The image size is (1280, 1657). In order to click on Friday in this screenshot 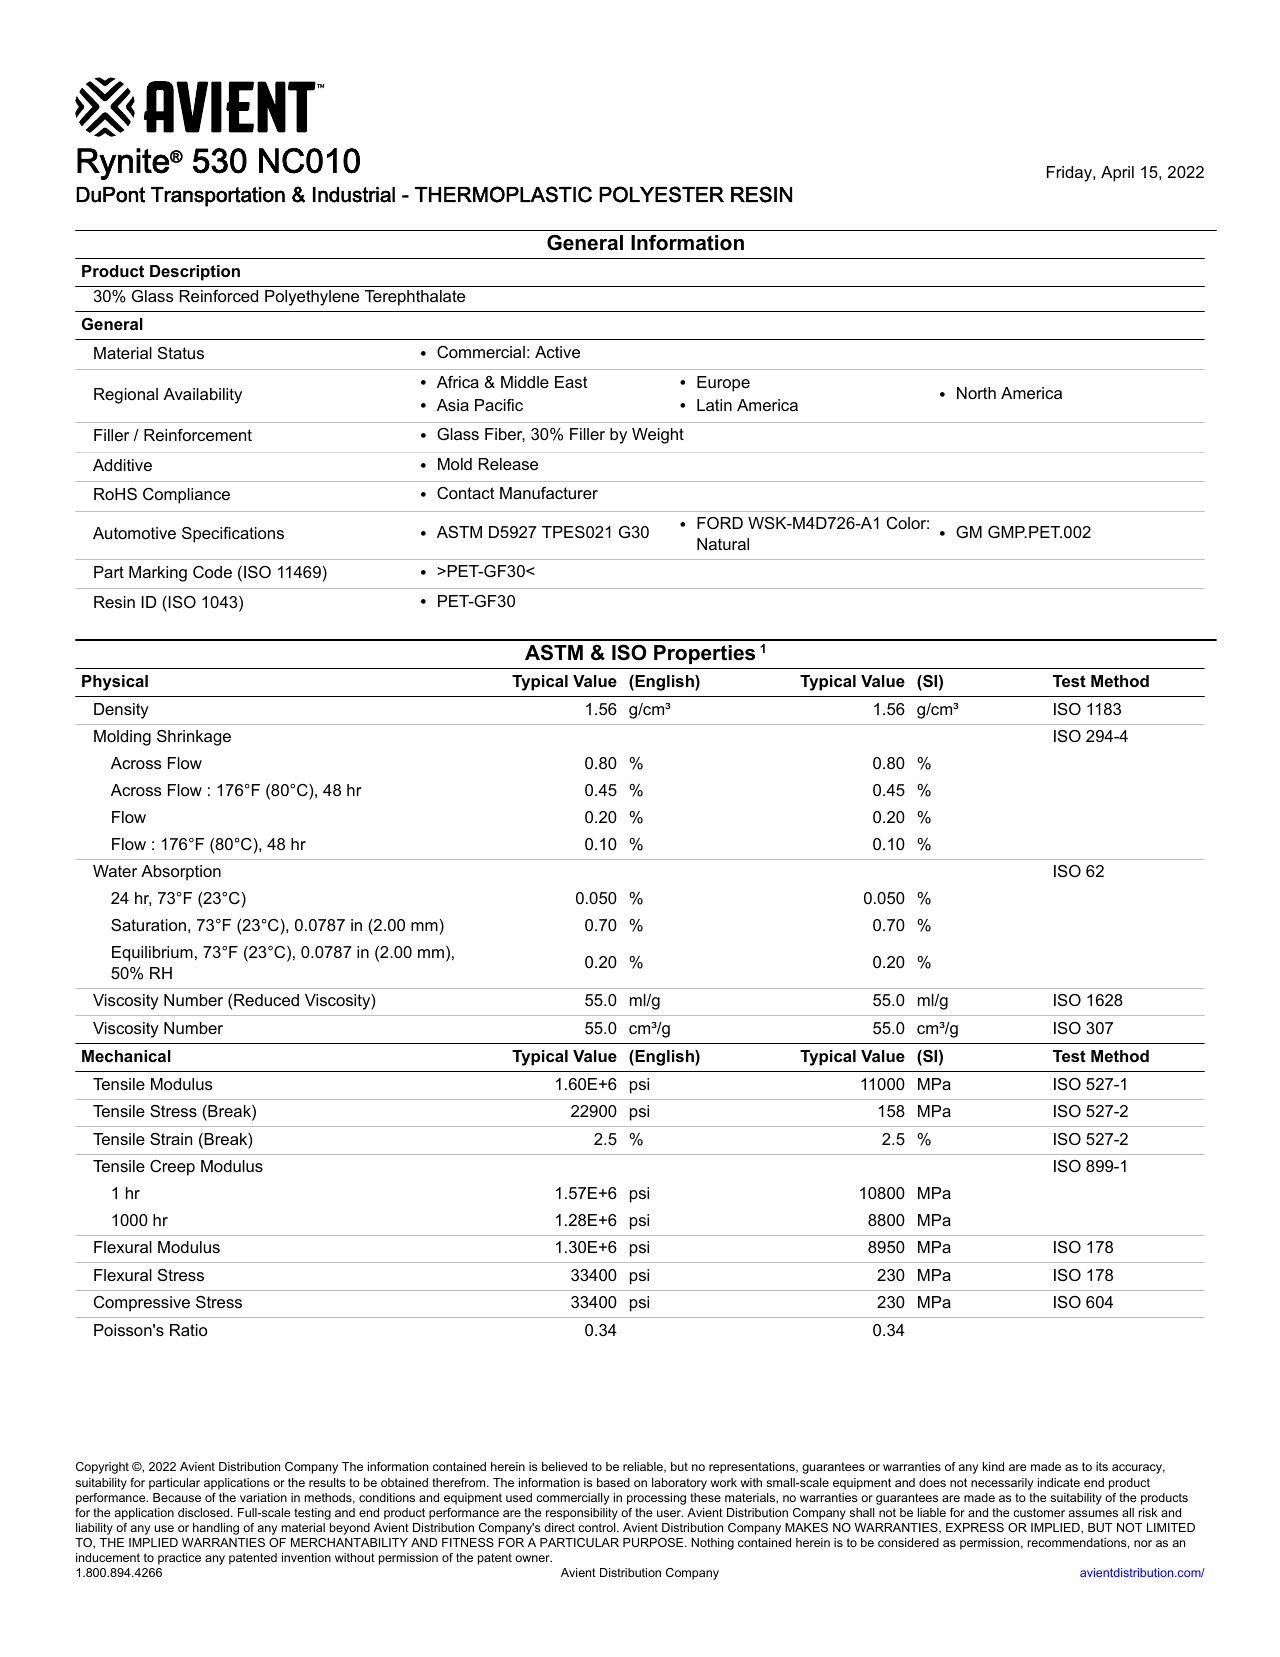, I will do `click(1070, 174)`.
